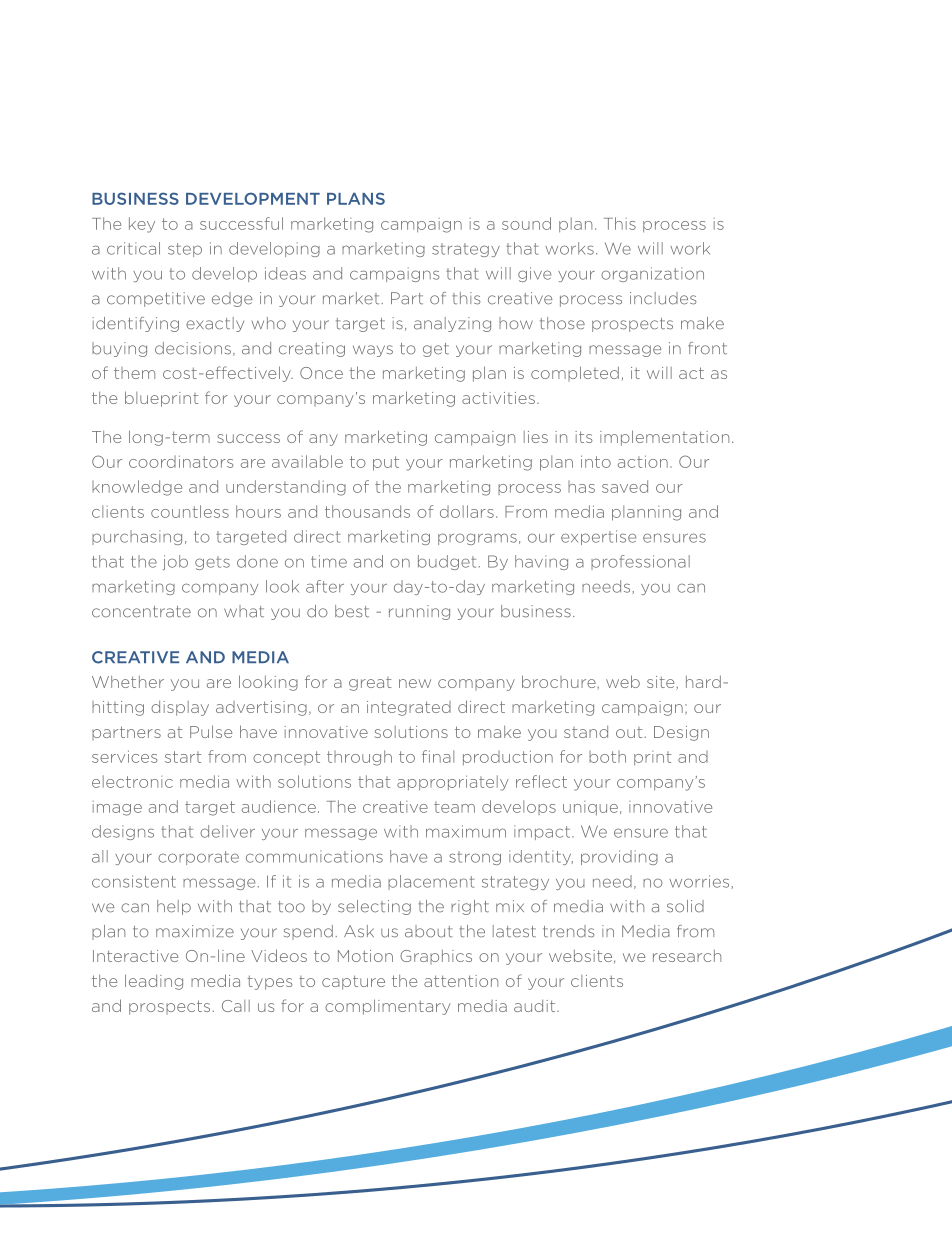 This page has width=952, height=1233. What do you see at coordinates (419, 612) in the page?
I see `running` at bounding box center [419, 612].
